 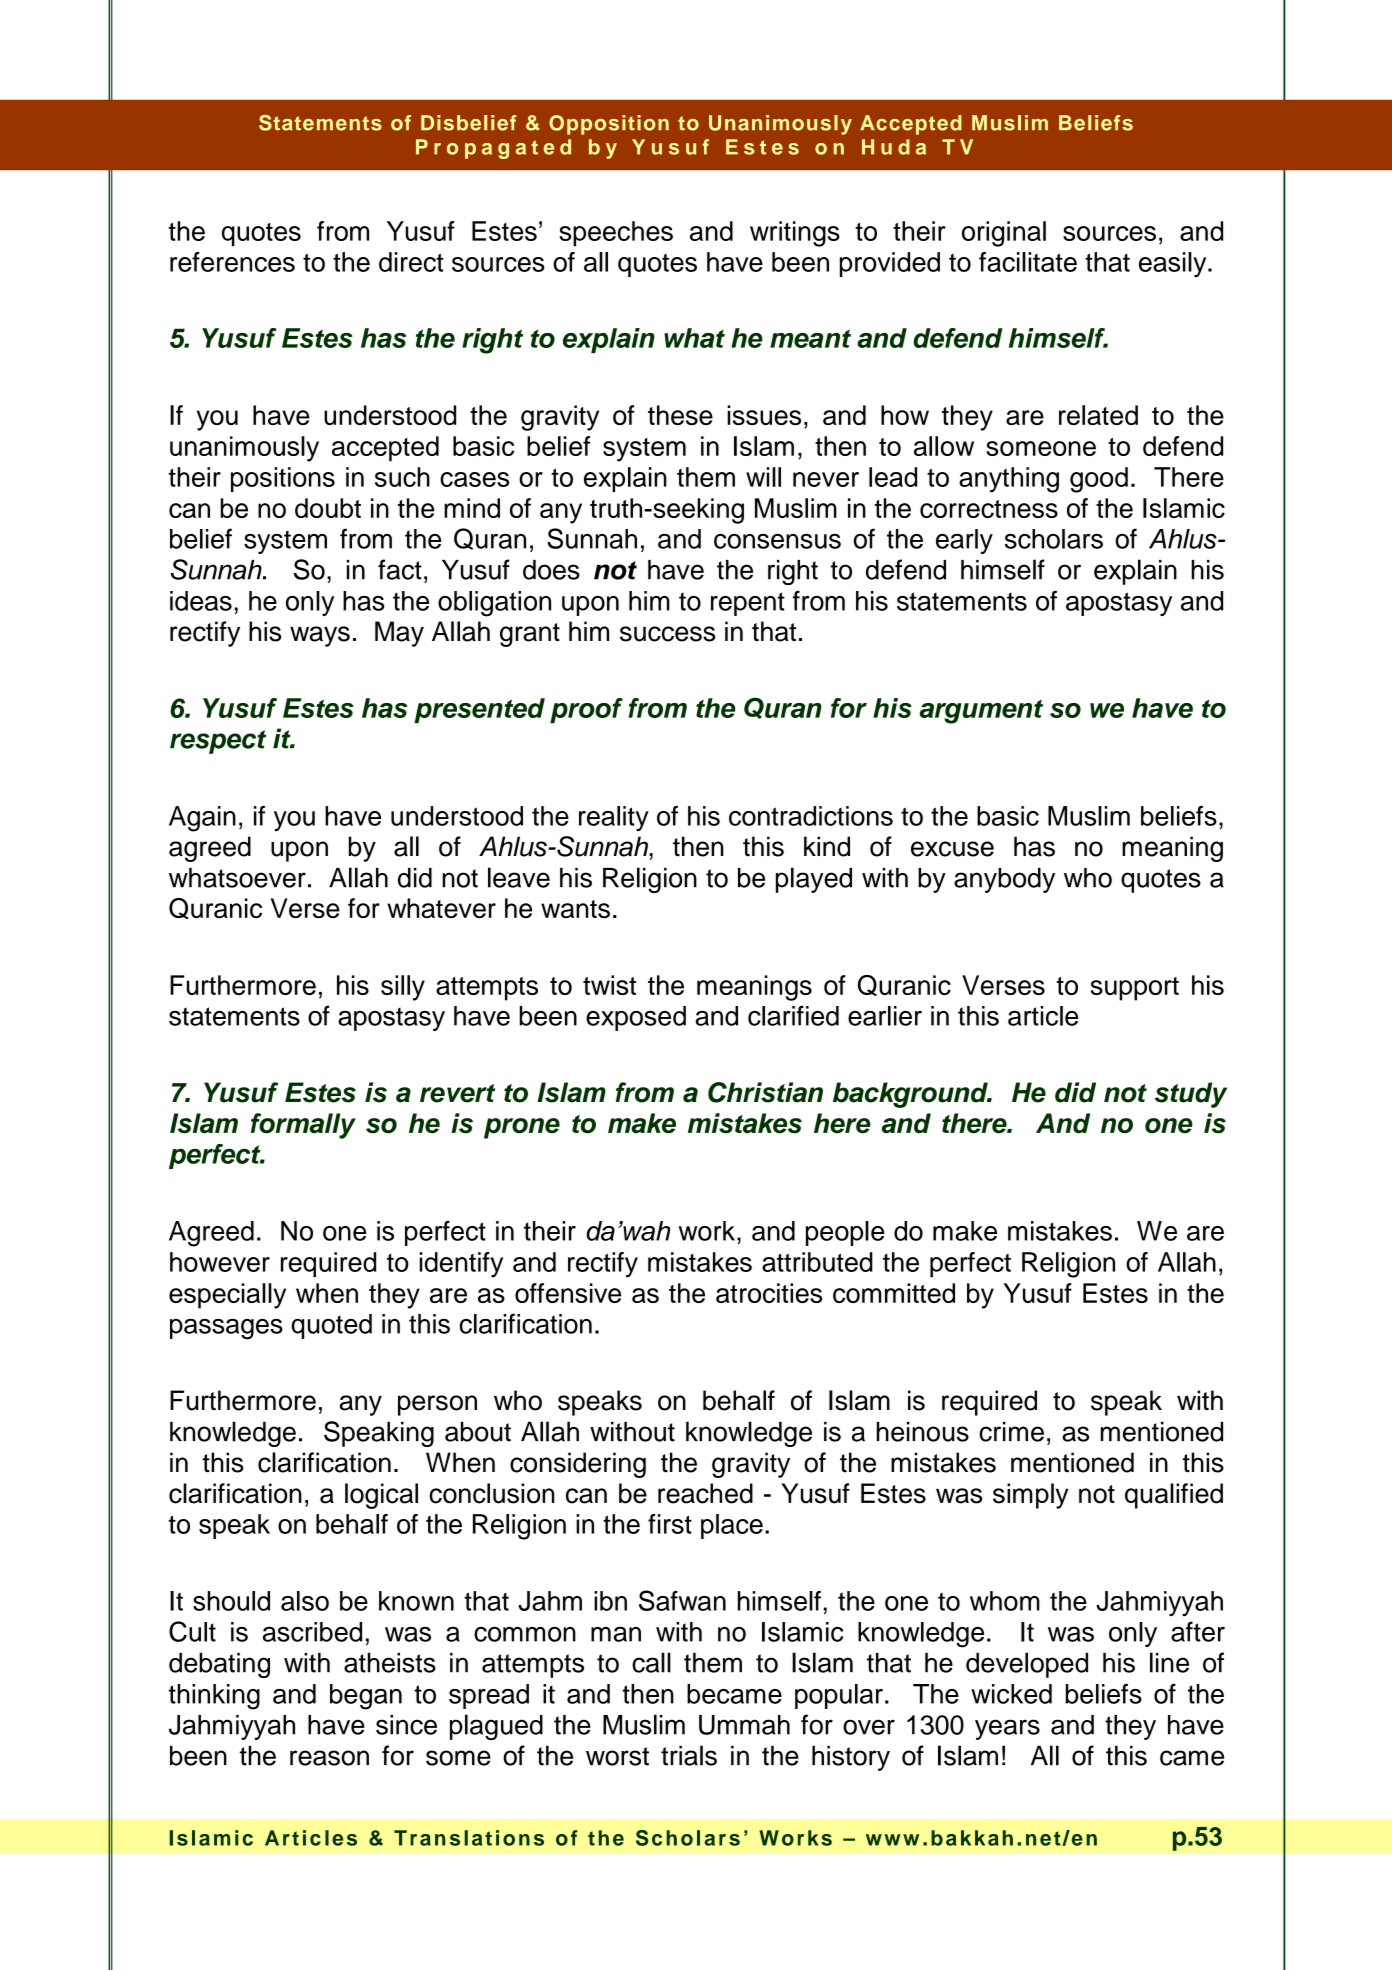 What do you see at coordinates (1011, 1431) in the page?
I see `crime` at bounding box center [1011, 1431].
